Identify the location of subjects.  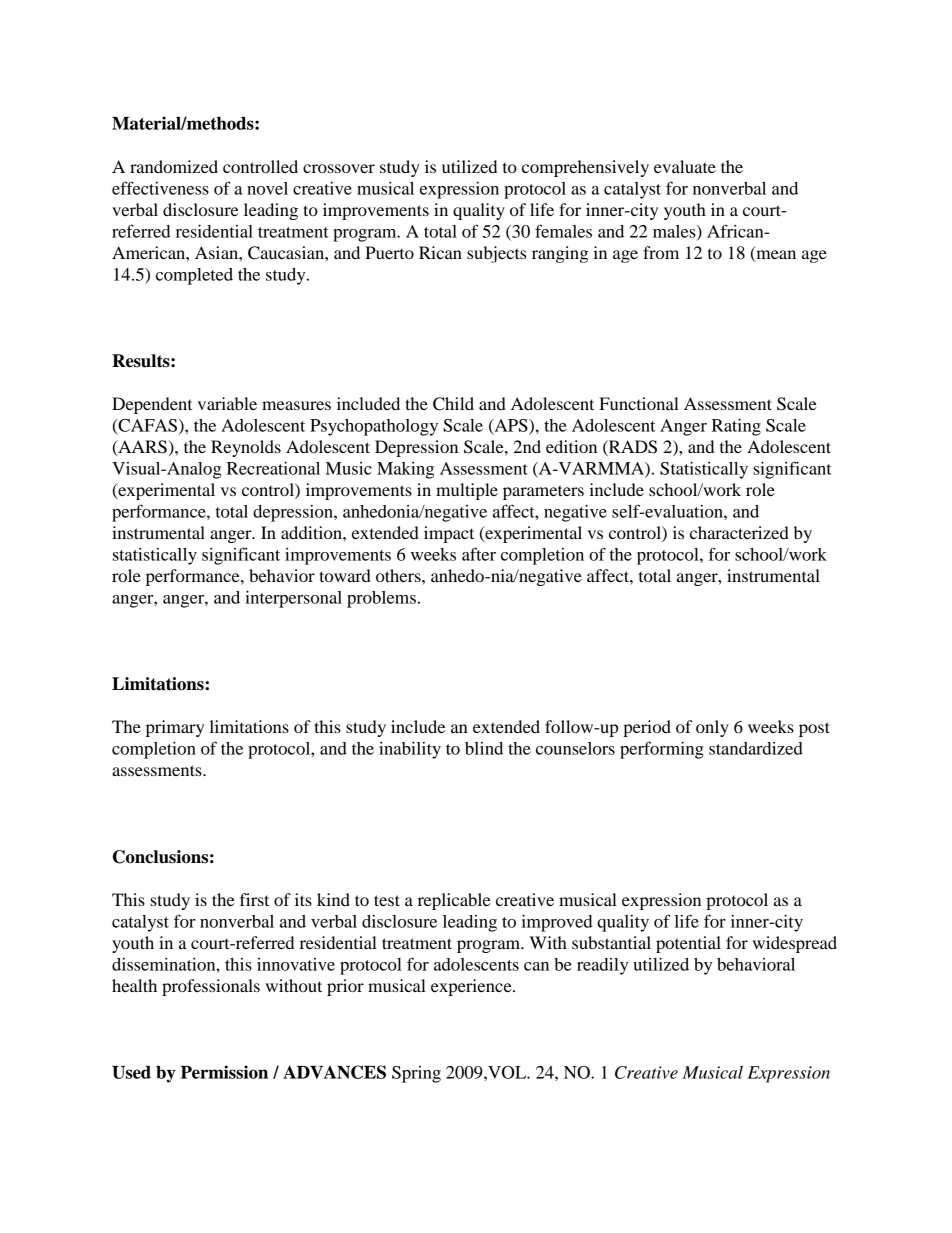
(496, 254).
